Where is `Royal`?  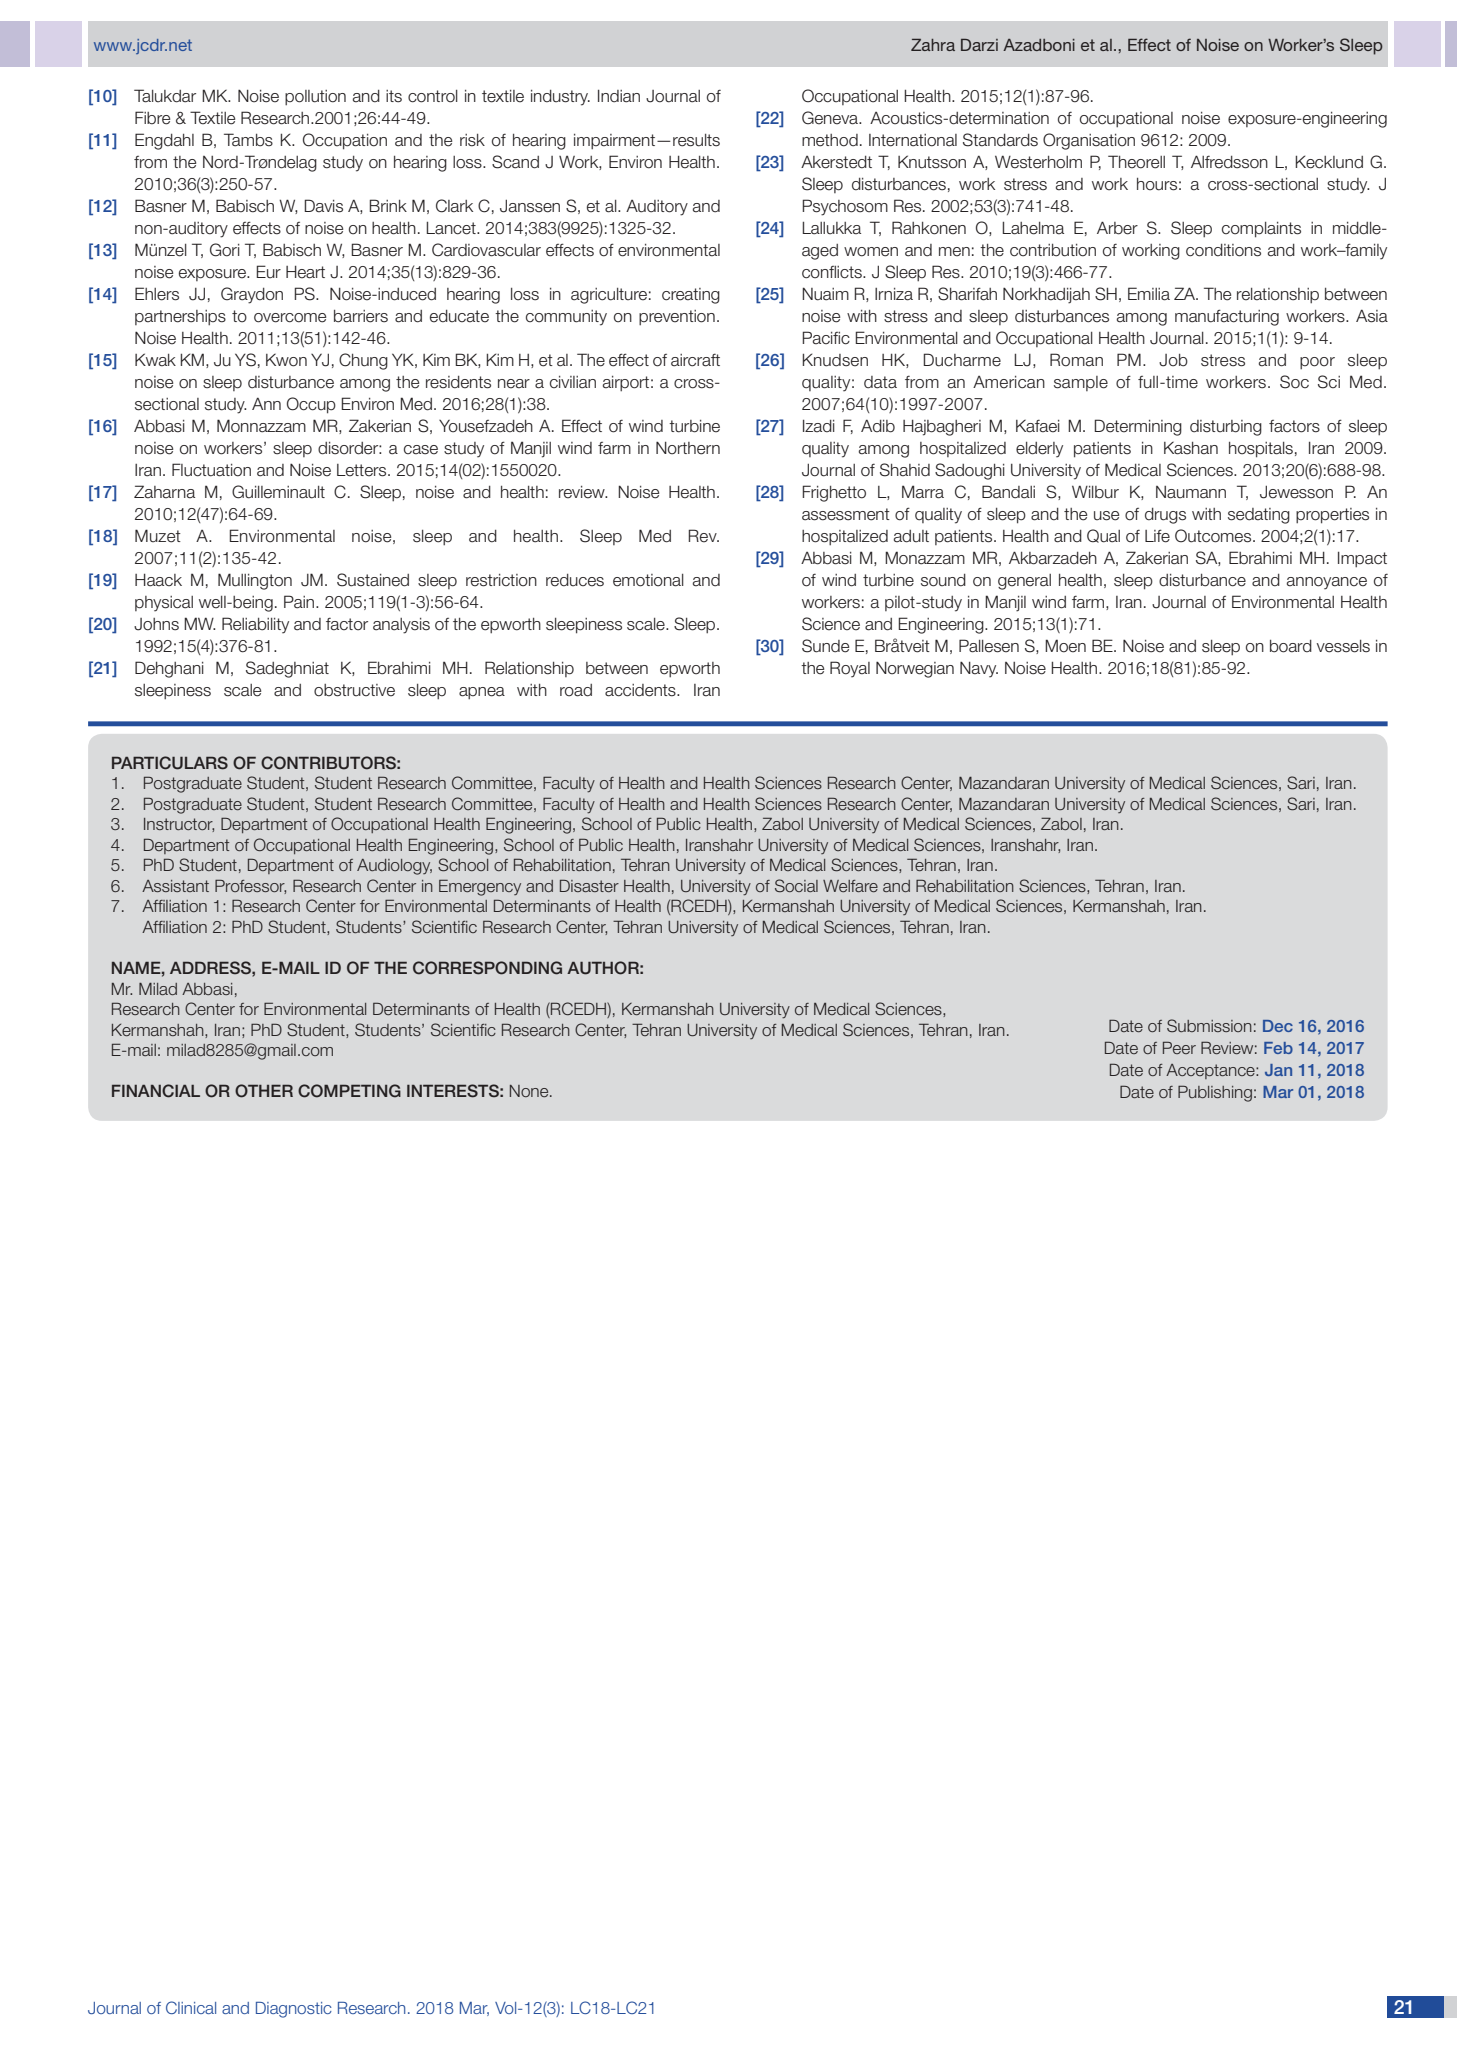
Royal is located at coordinates (850, 669).
